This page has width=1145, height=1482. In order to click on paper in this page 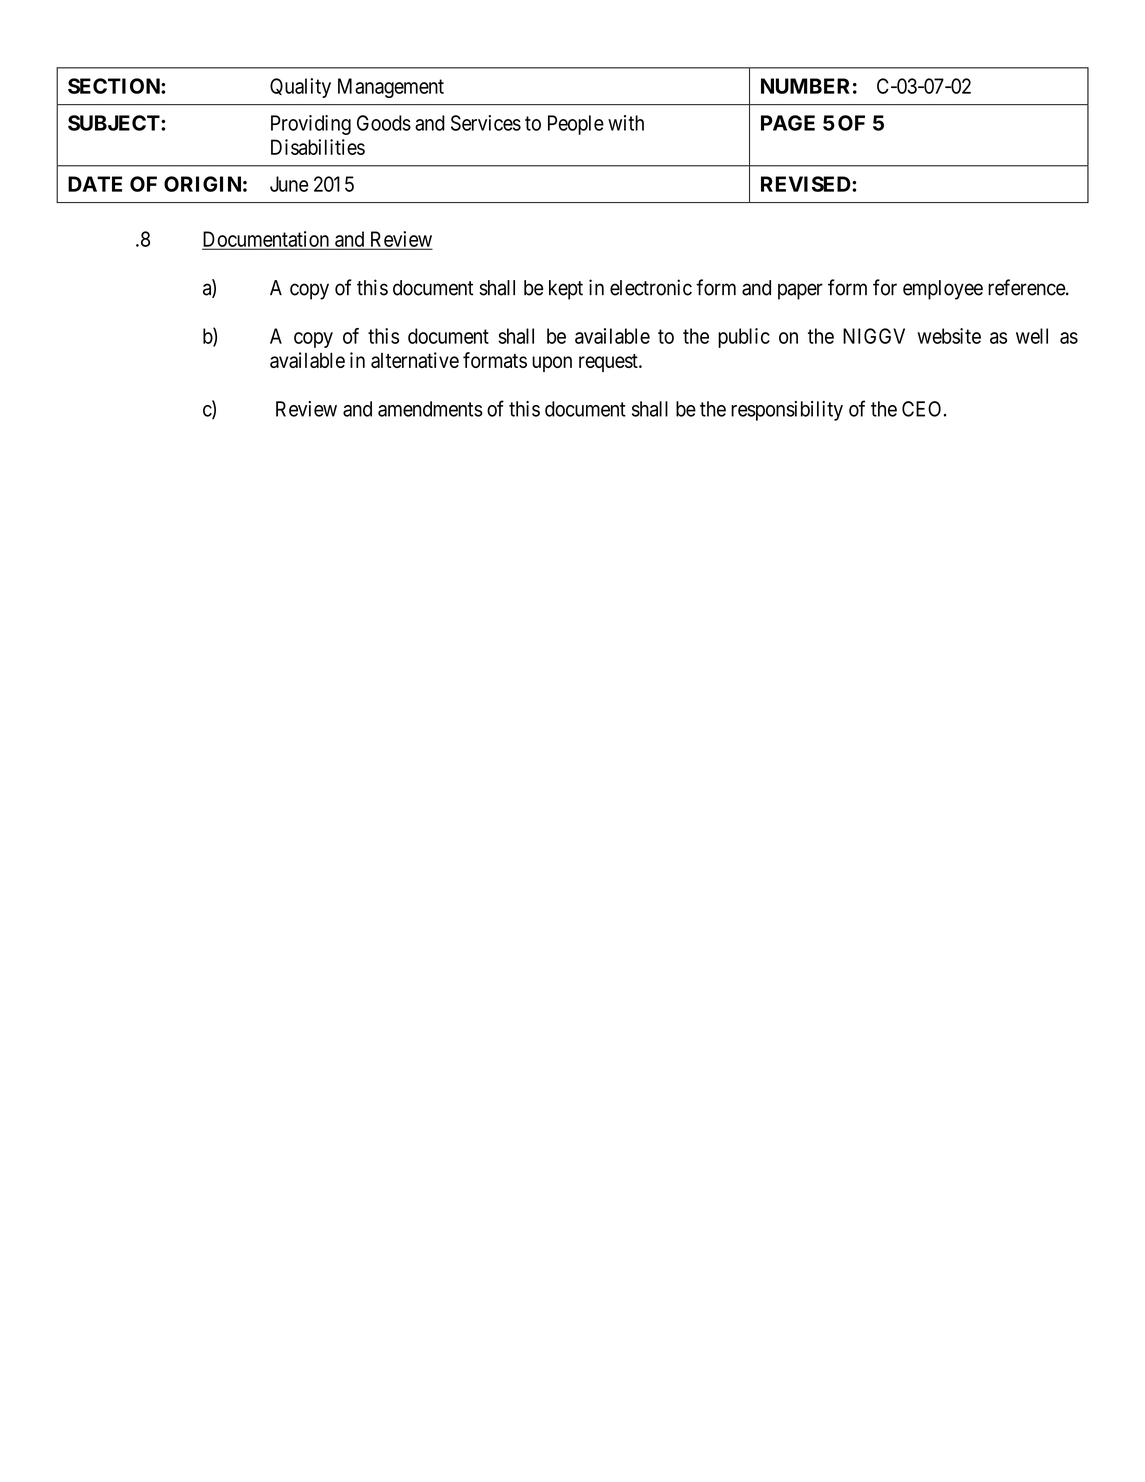, I will do `click(800, 291)`.
